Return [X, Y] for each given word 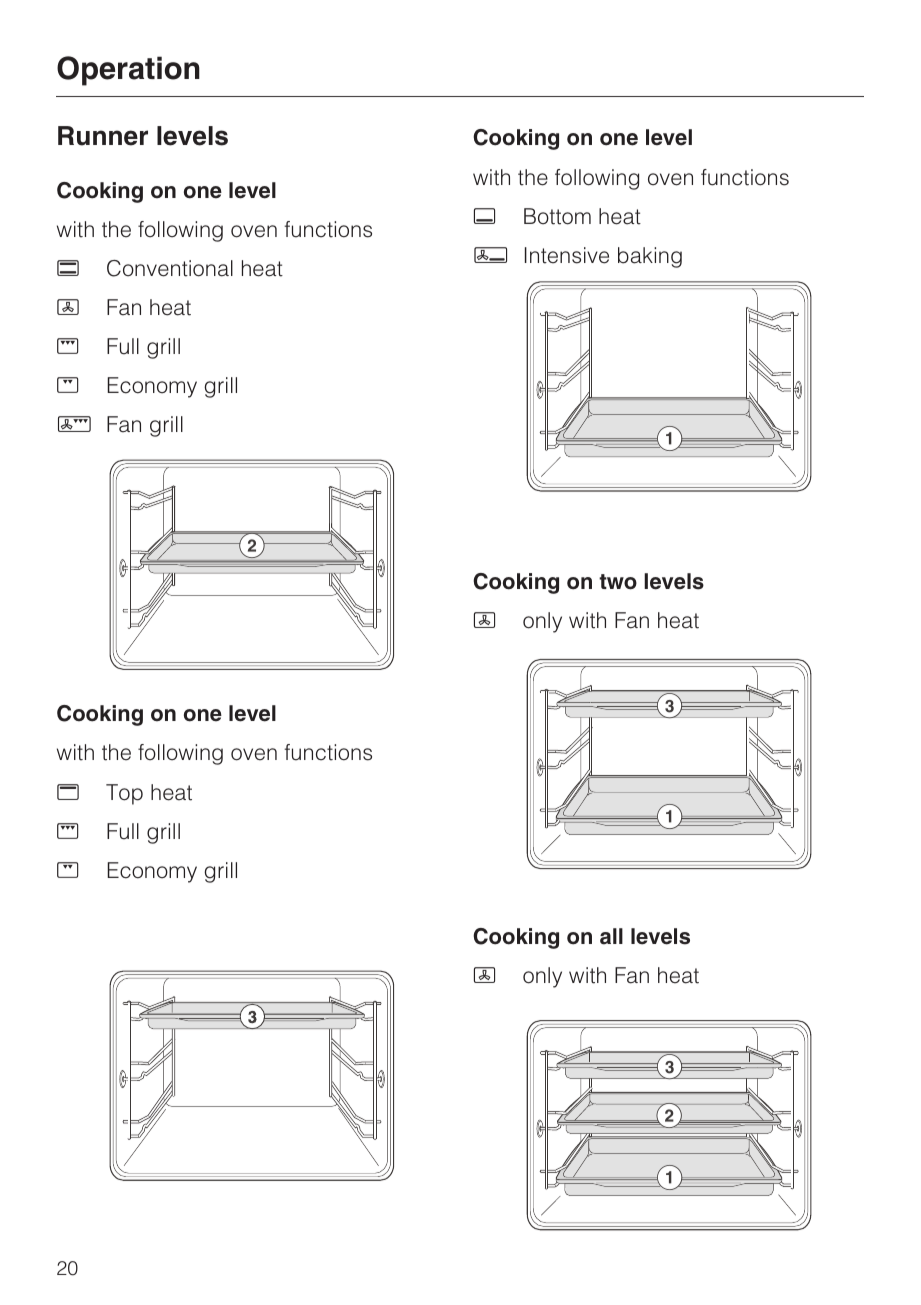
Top [124, 794]
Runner [103, 136]
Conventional [170, 268]
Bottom [557, 216]
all [611, 936]
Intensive [567, 255]
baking [650, 257]
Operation [128, 71]
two [618, 582]
